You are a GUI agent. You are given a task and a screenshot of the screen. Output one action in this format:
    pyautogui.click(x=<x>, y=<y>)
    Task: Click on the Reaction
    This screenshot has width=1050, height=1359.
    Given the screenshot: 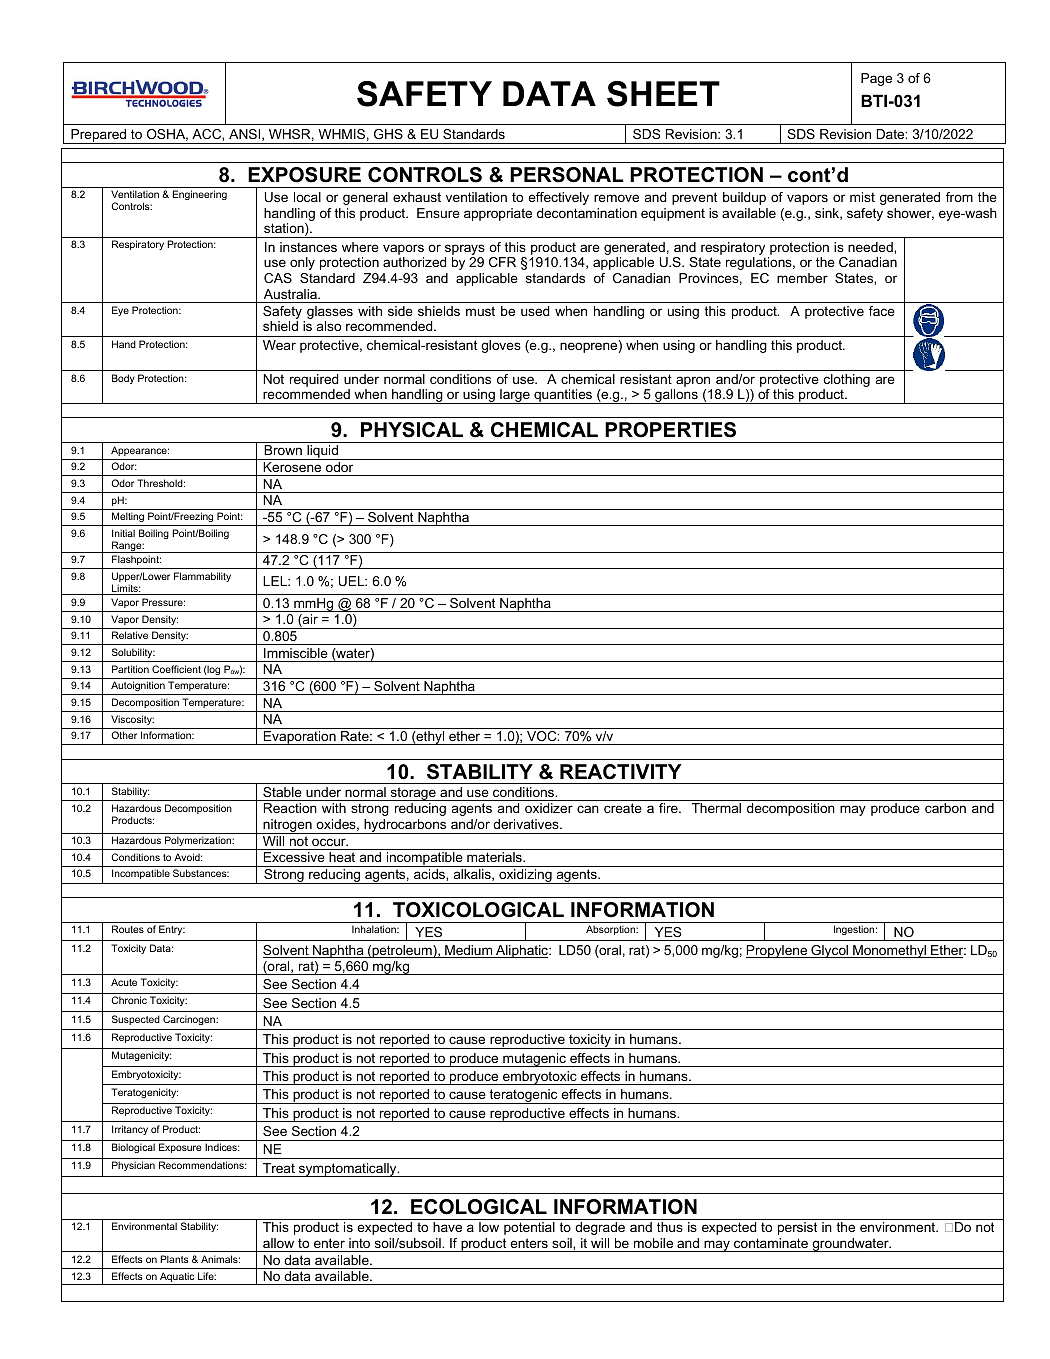 What is the action you would take?
    pyautogui.click(x=290, y=808)
